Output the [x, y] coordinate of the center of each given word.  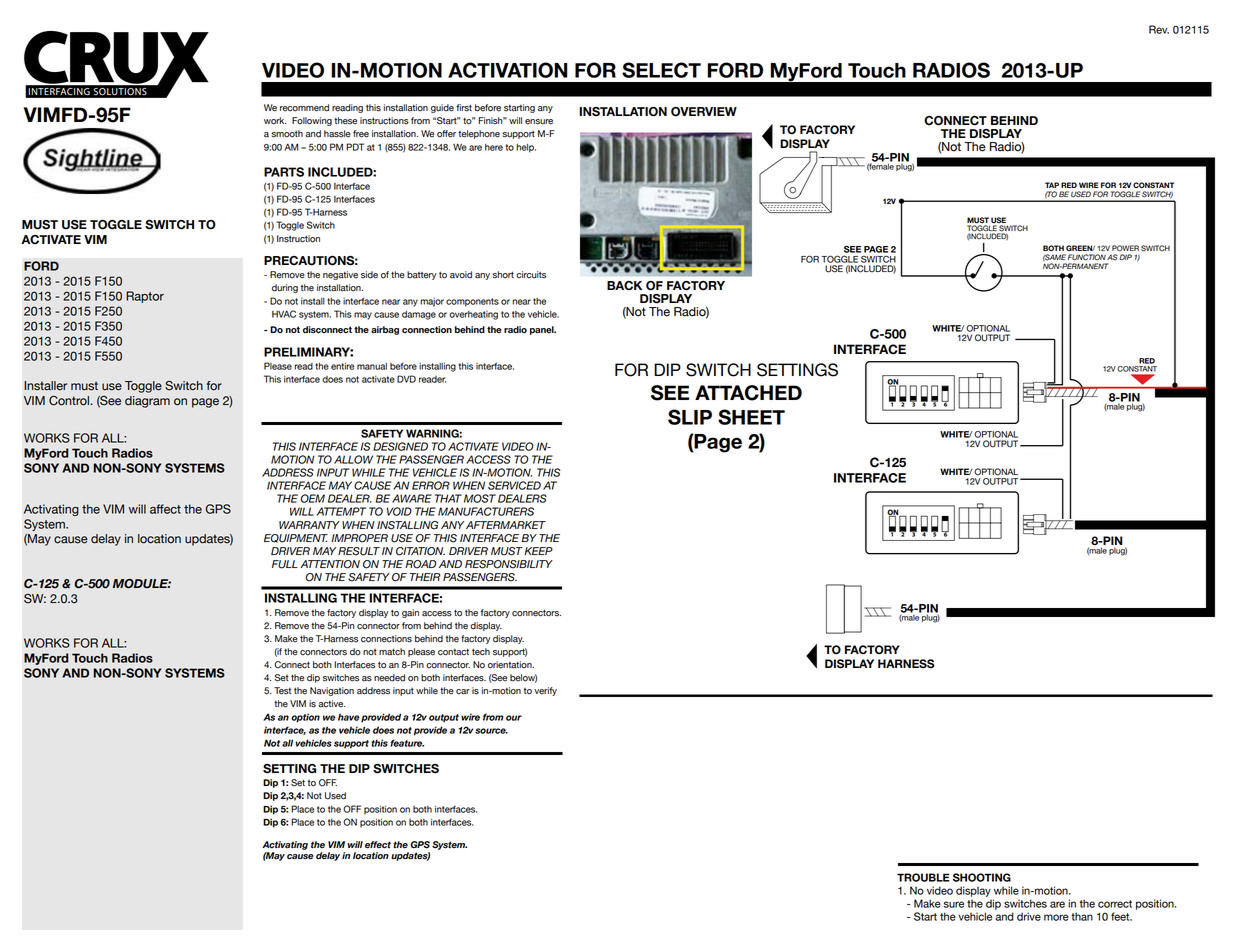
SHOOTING [982, 877]
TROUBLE [923, 877]
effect [378, 845]
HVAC [284, 314]
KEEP [538, 551]
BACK [624, 286]
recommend [304, 108]
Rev [1159, 29]
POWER [1125, 248]
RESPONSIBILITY [509, 564]
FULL [285, 564]
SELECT [661, 70]
